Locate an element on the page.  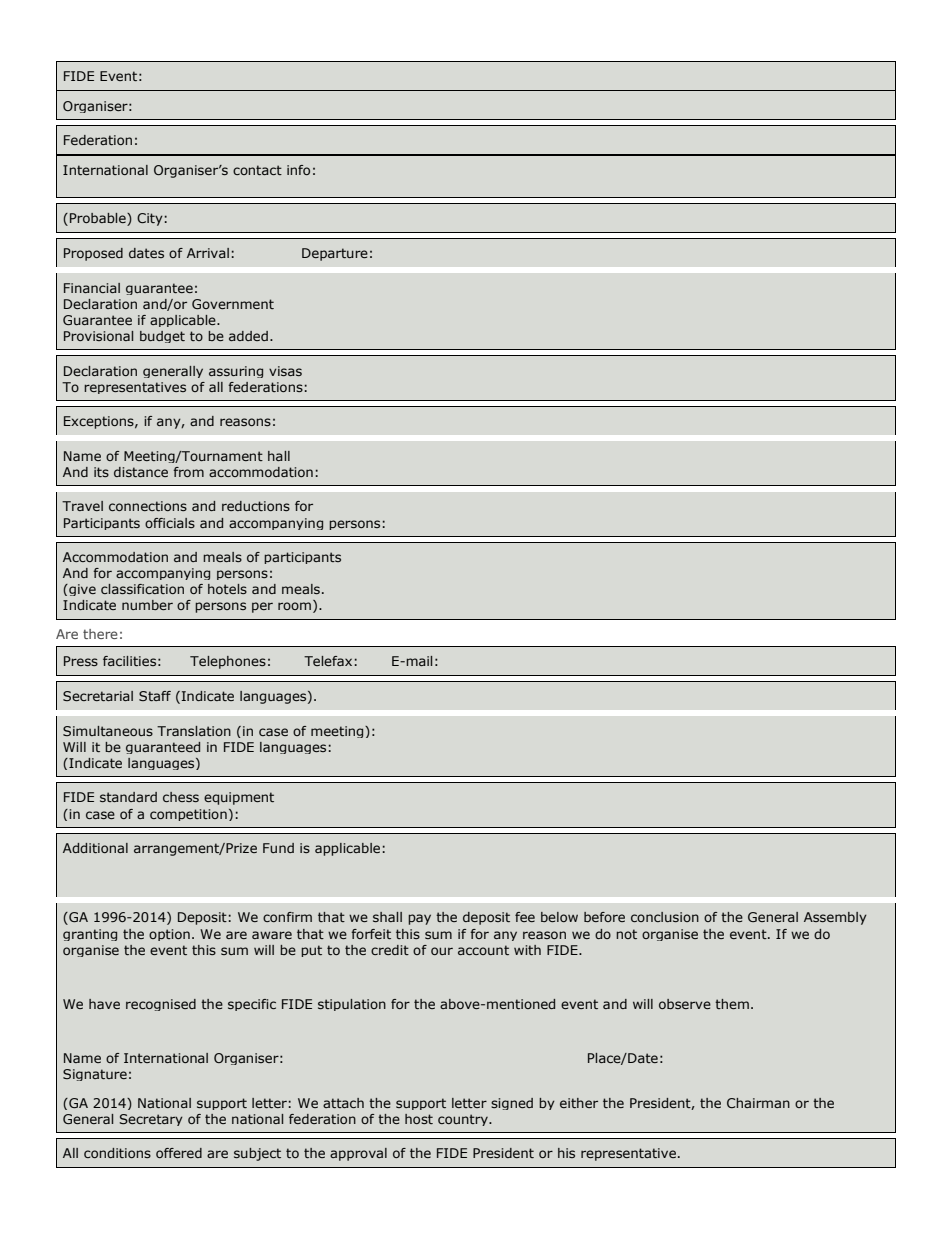
City is located at coordinates (150, 219).
